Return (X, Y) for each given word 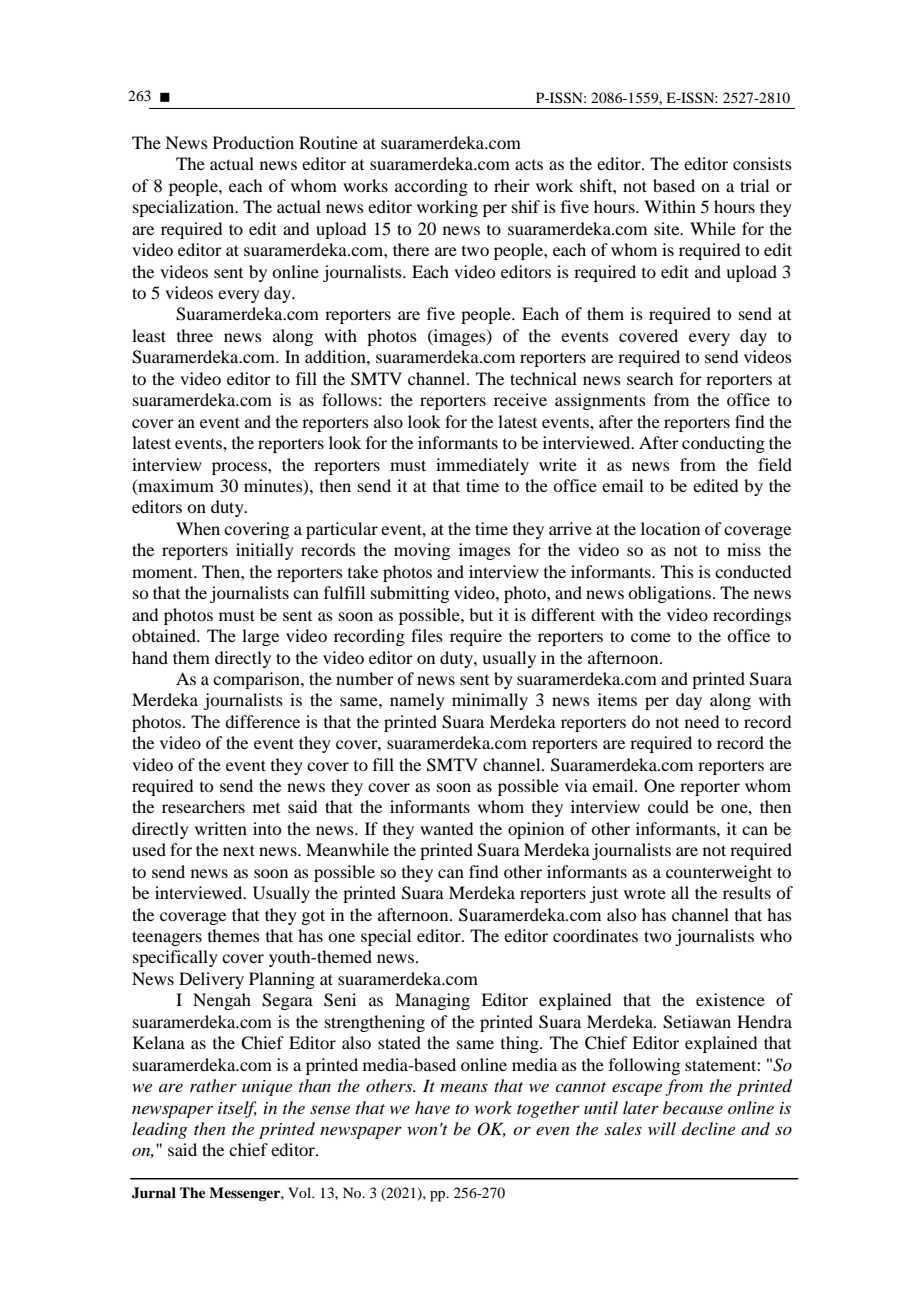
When (198, 528)
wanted (446, 828)
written (221, 828)
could (668, 806)
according (431, 187)
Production (253, 142)
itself (237, 1109)
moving (422, 551)
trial (754, 185)
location (670, 528)
